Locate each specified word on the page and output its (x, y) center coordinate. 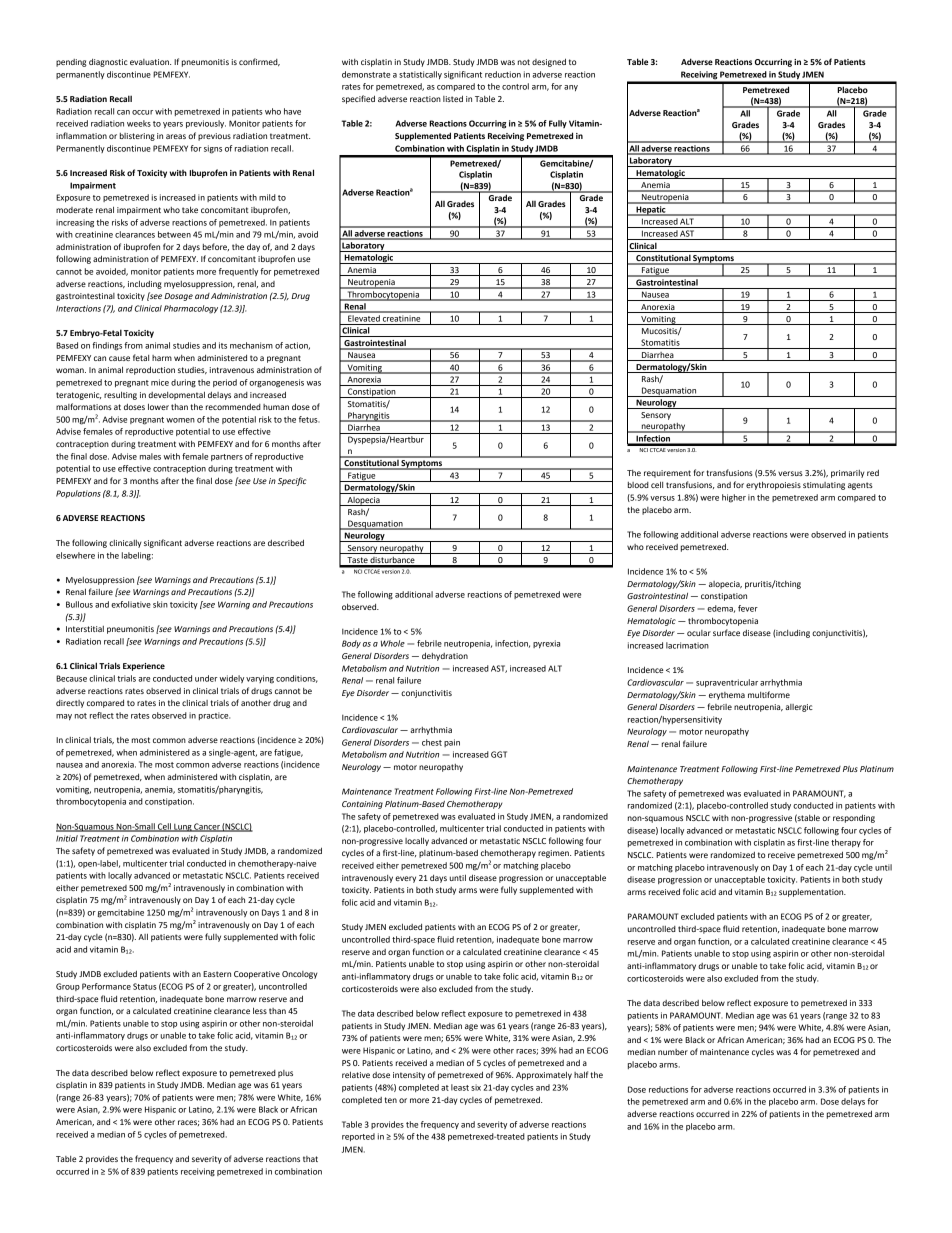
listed (453, 98)
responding (854, 818)
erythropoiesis (773, 485)
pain (452, 743)
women (180, 420)
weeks (139, 123)
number (673, 1052)
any (571, 88)
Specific (292, 481)
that (310, 1159)
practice (214, 716)
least (460, 1087)
